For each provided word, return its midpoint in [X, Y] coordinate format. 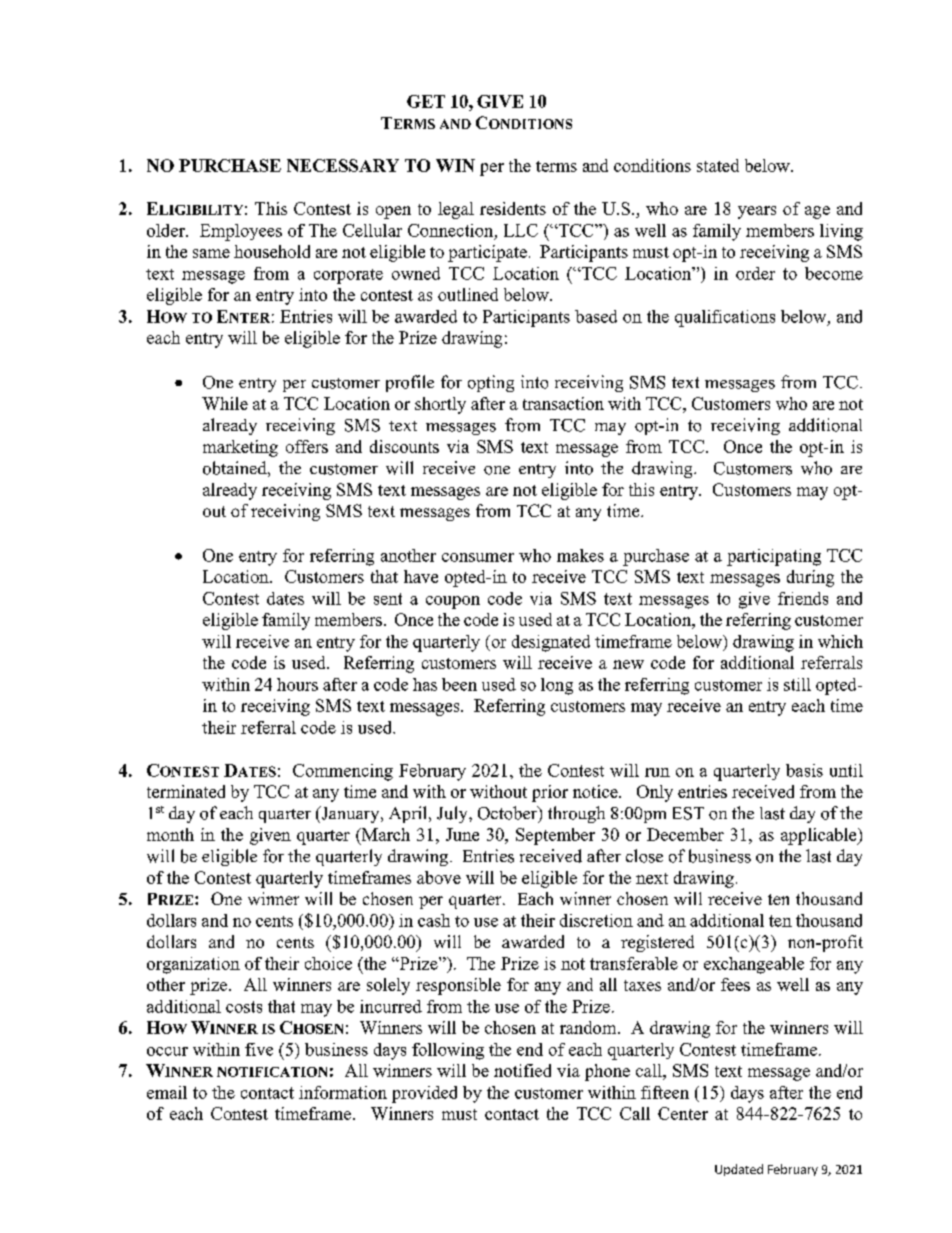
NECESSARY [343, 165]
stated [718, 165]
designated [551, 643]
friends [803, 598]
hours [297, 684]
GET [426, 101]
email [167, 1092]
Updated [739, 1170]
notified [522, 1070]
